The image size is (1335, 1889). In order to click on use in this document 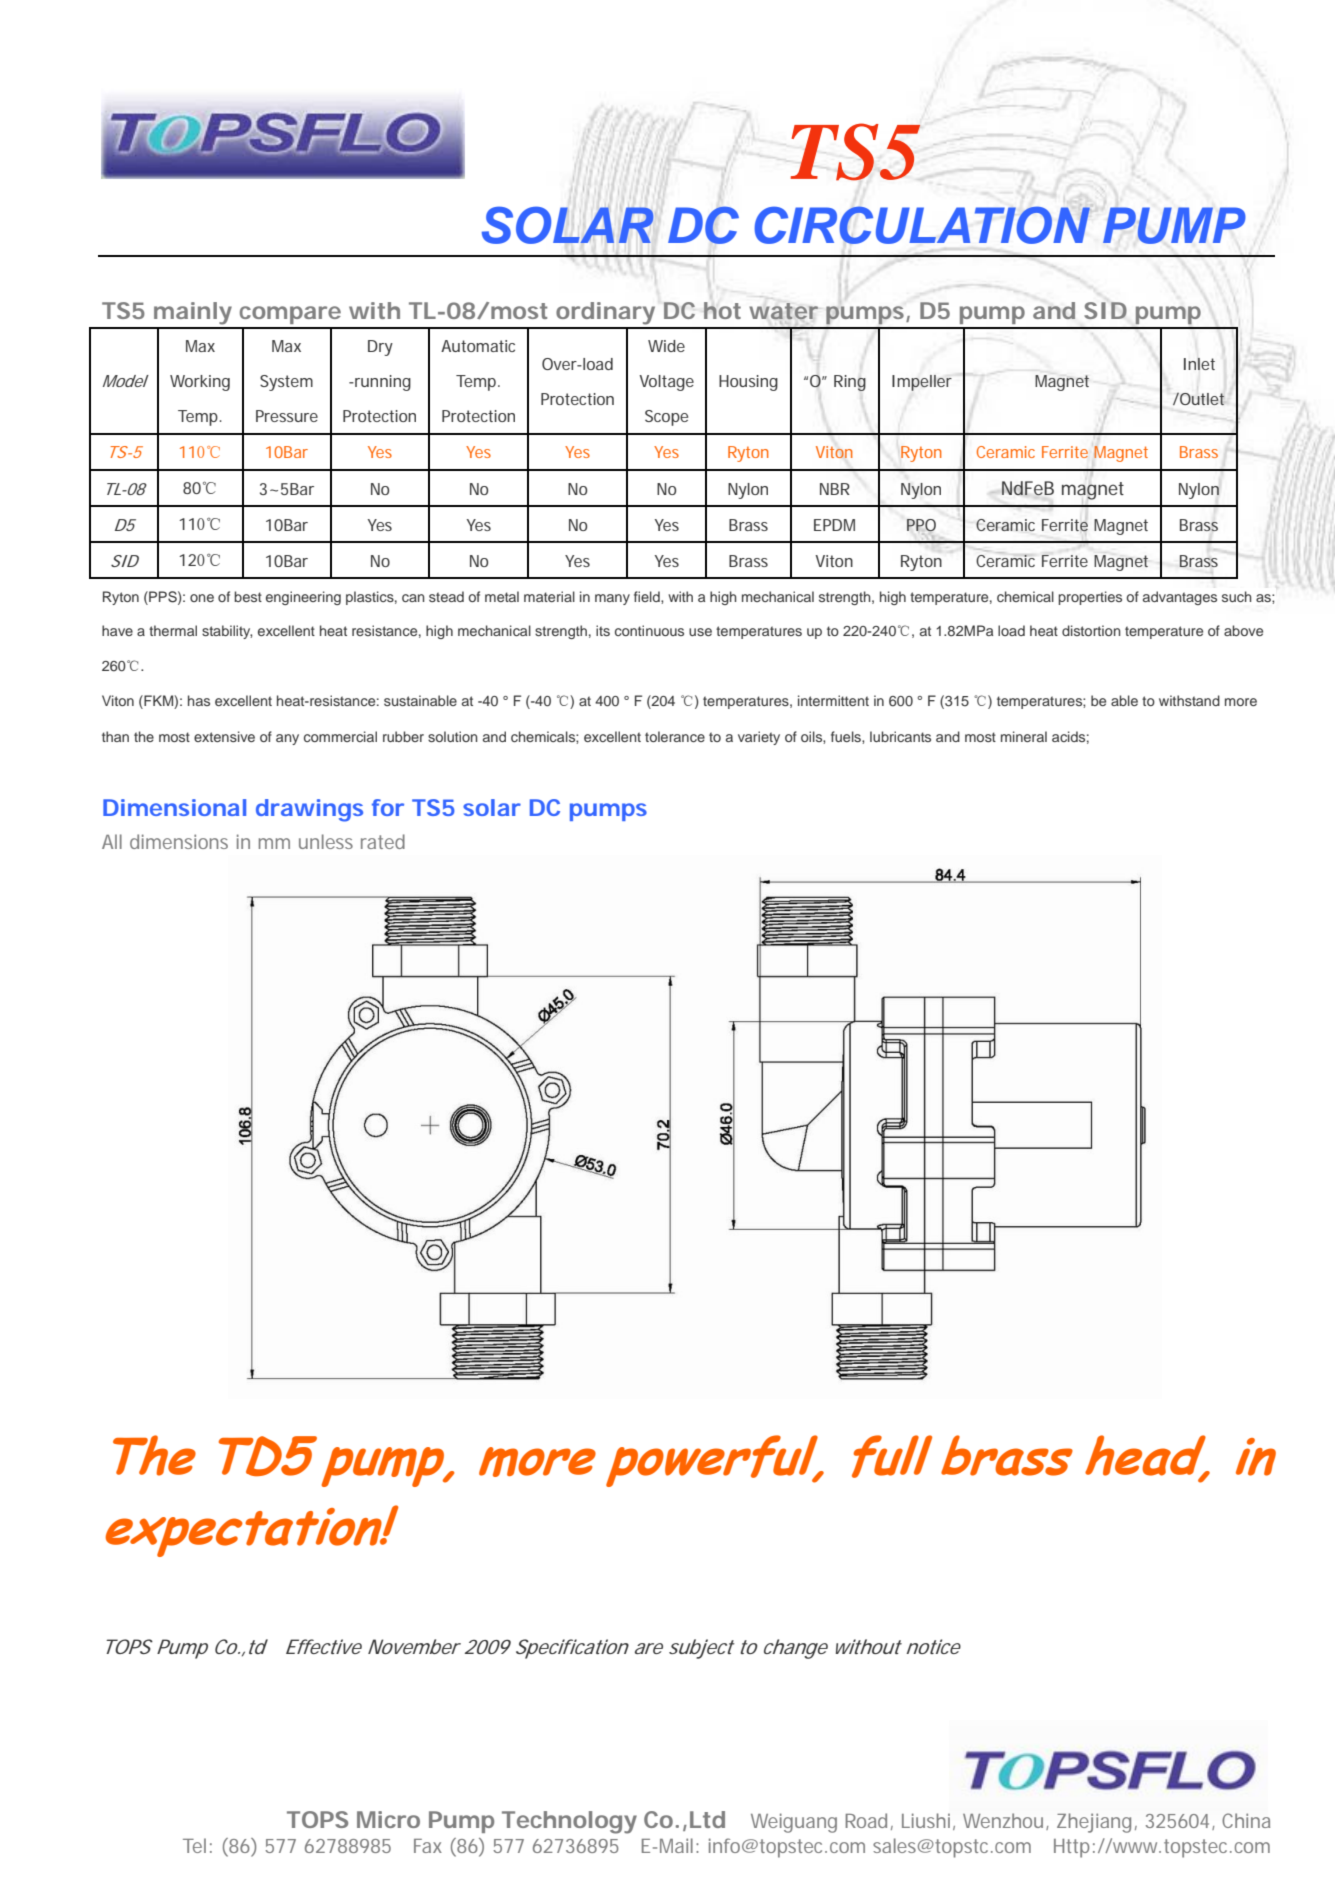, I will do `click(700, 632)`.
